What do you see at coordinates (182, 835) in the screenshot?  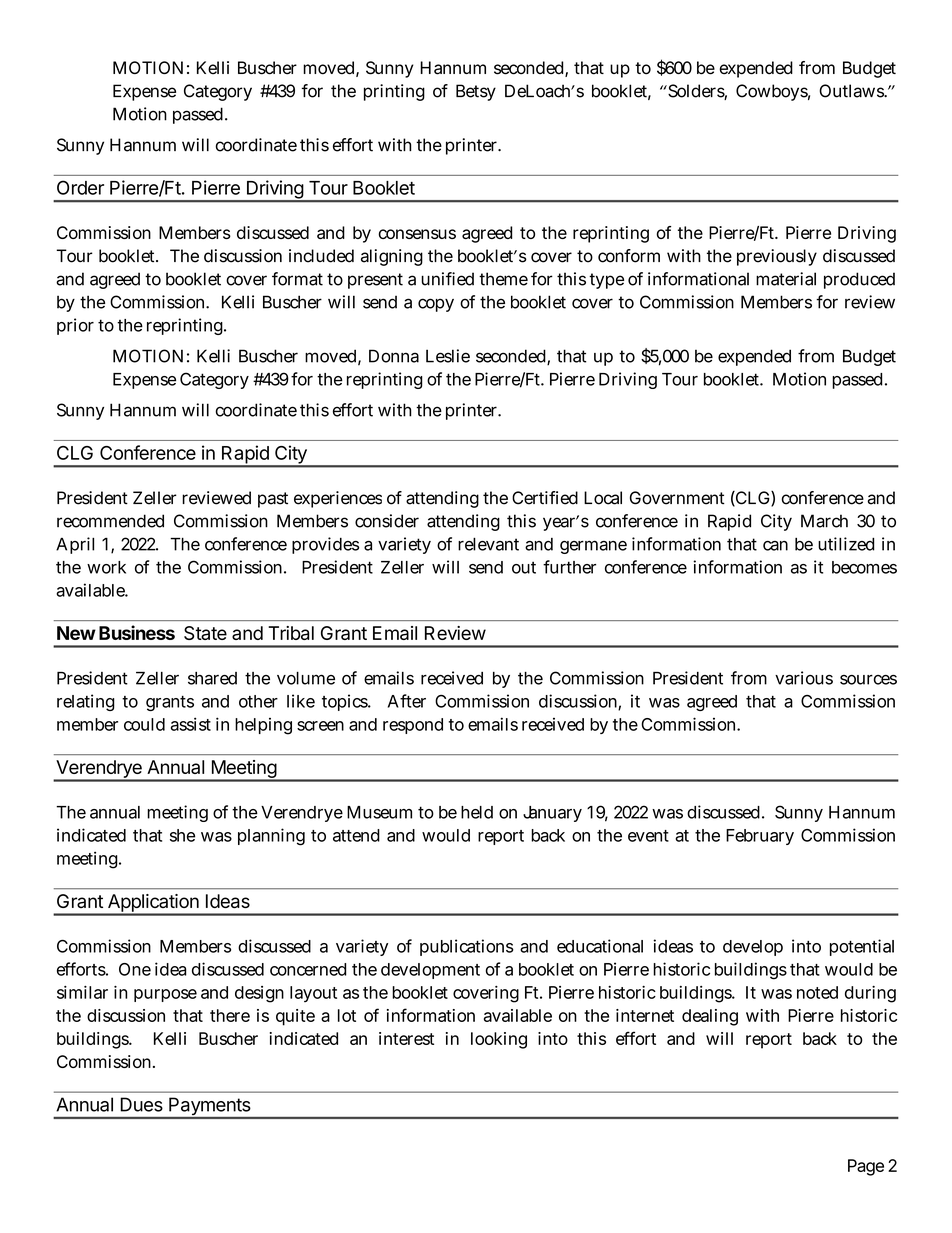 I see `she` at bounding box center [182, 835].
